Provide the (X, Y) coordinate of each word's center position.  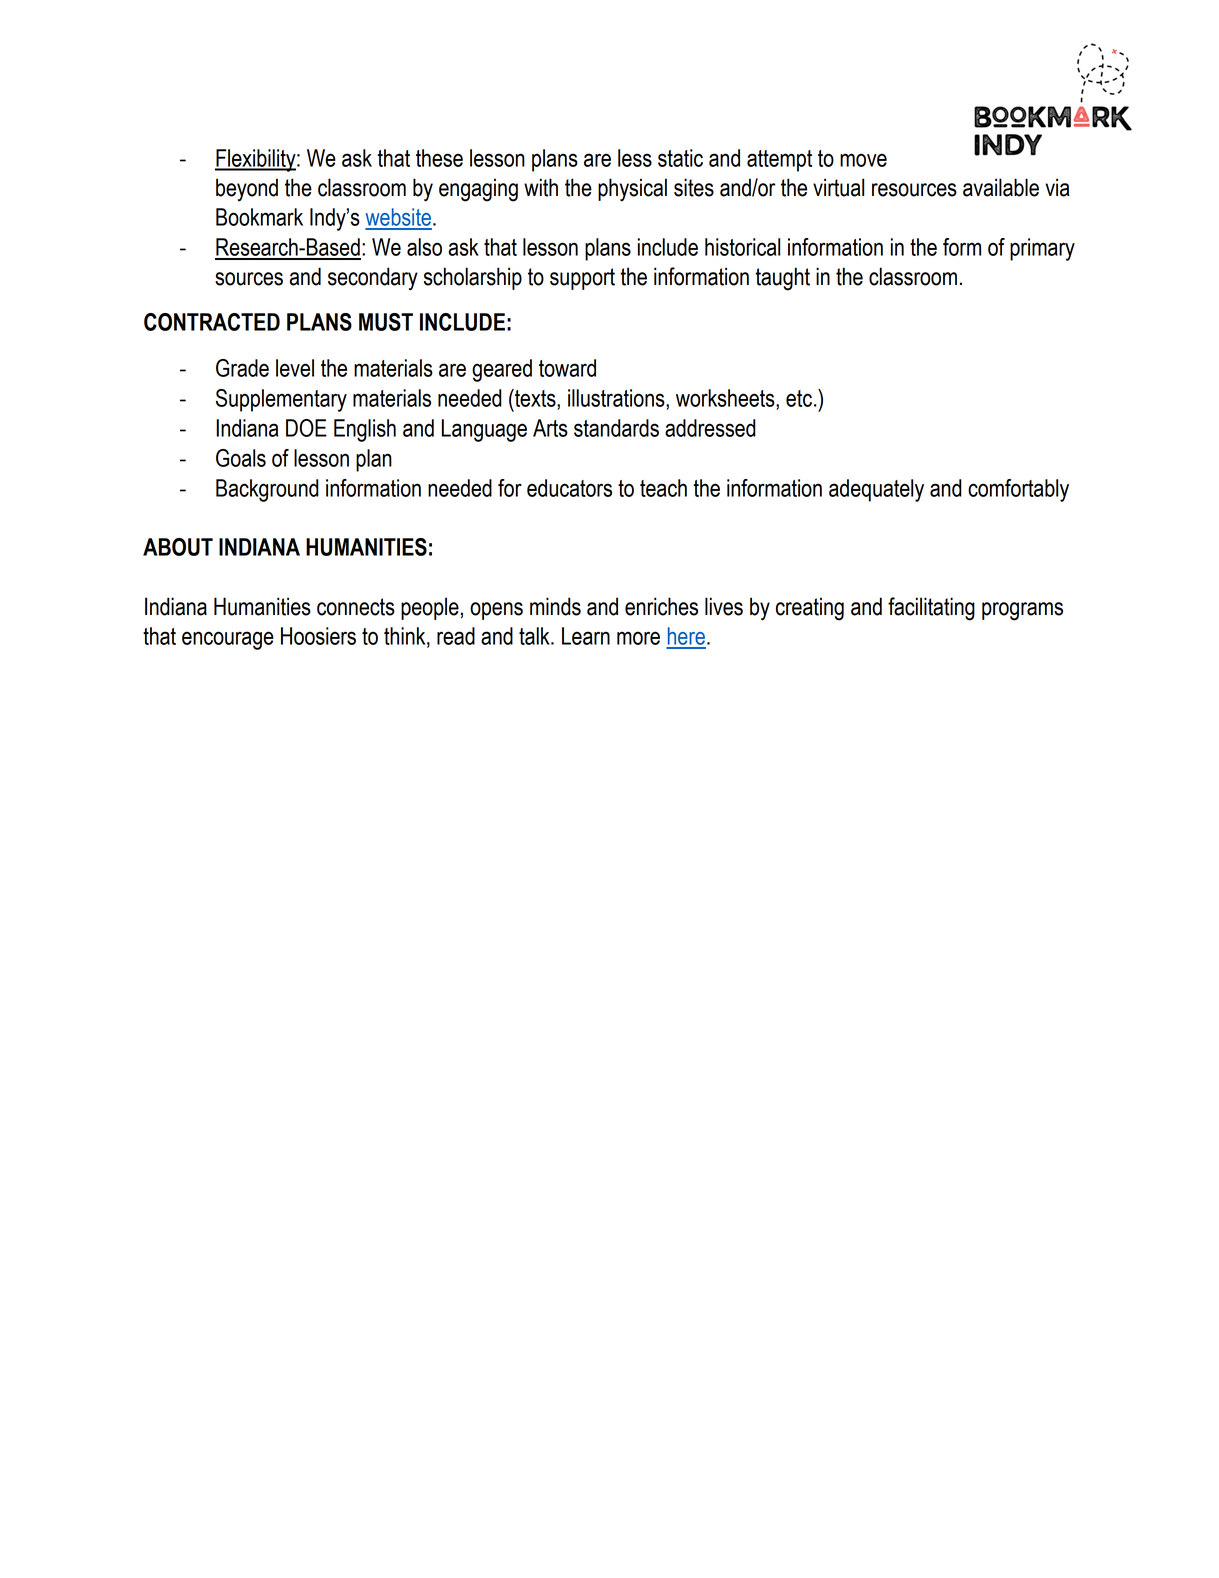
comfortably (1018, 490)
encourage (228, 640)
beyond (247, 190)
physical (632, 190)
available (1001, 187)
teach (663, 488)
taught (782, 279)
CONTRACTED (212, 322)
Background (267, 490)
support (582, 279)
